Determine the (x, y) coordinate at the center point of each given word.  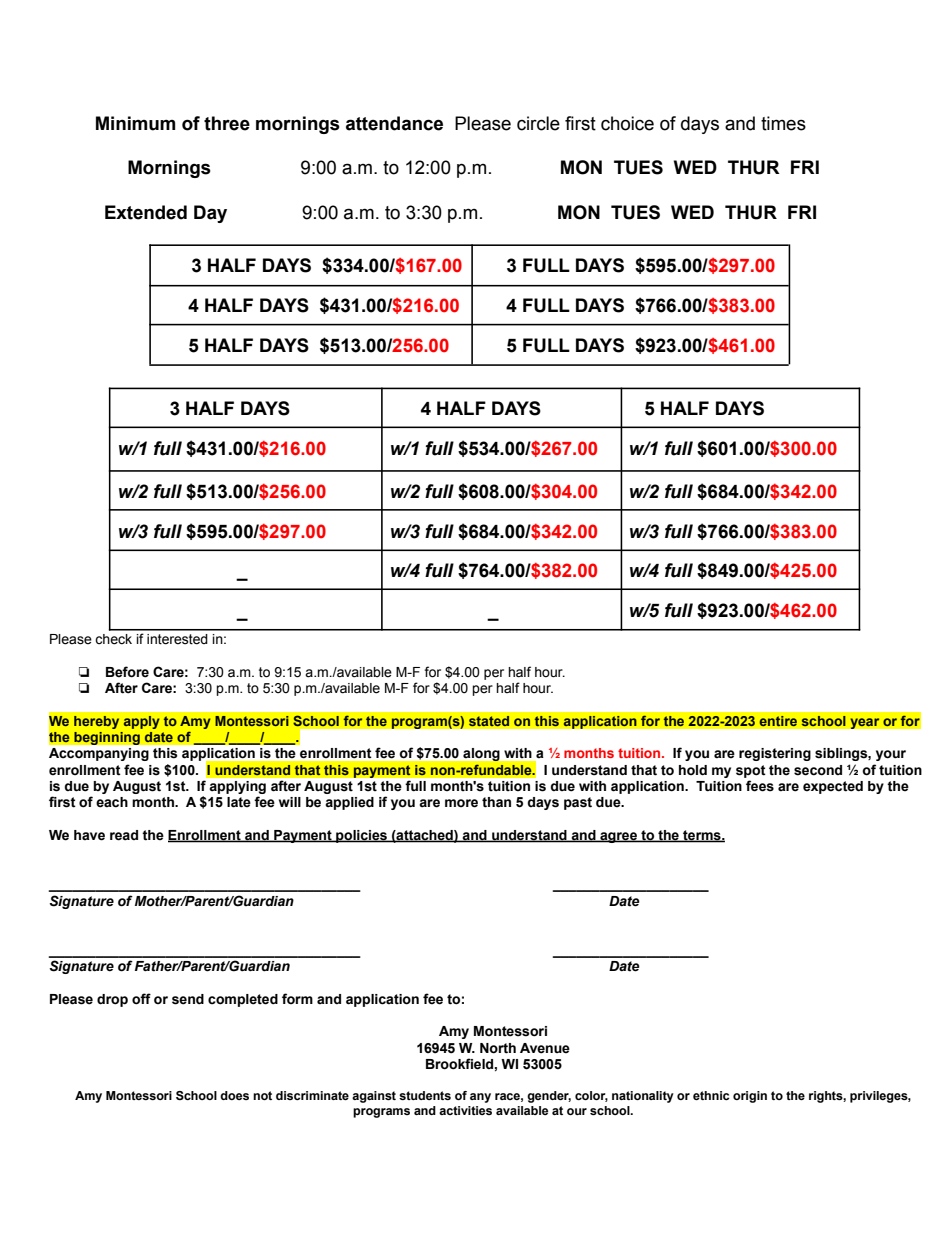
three (227, 123)
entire (778, 721)
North (498, 1048)
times (783, 123)
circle (538, 123)
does (234, 1095)
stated (489, 721)
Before (127, 672)
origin (750, 1097)
